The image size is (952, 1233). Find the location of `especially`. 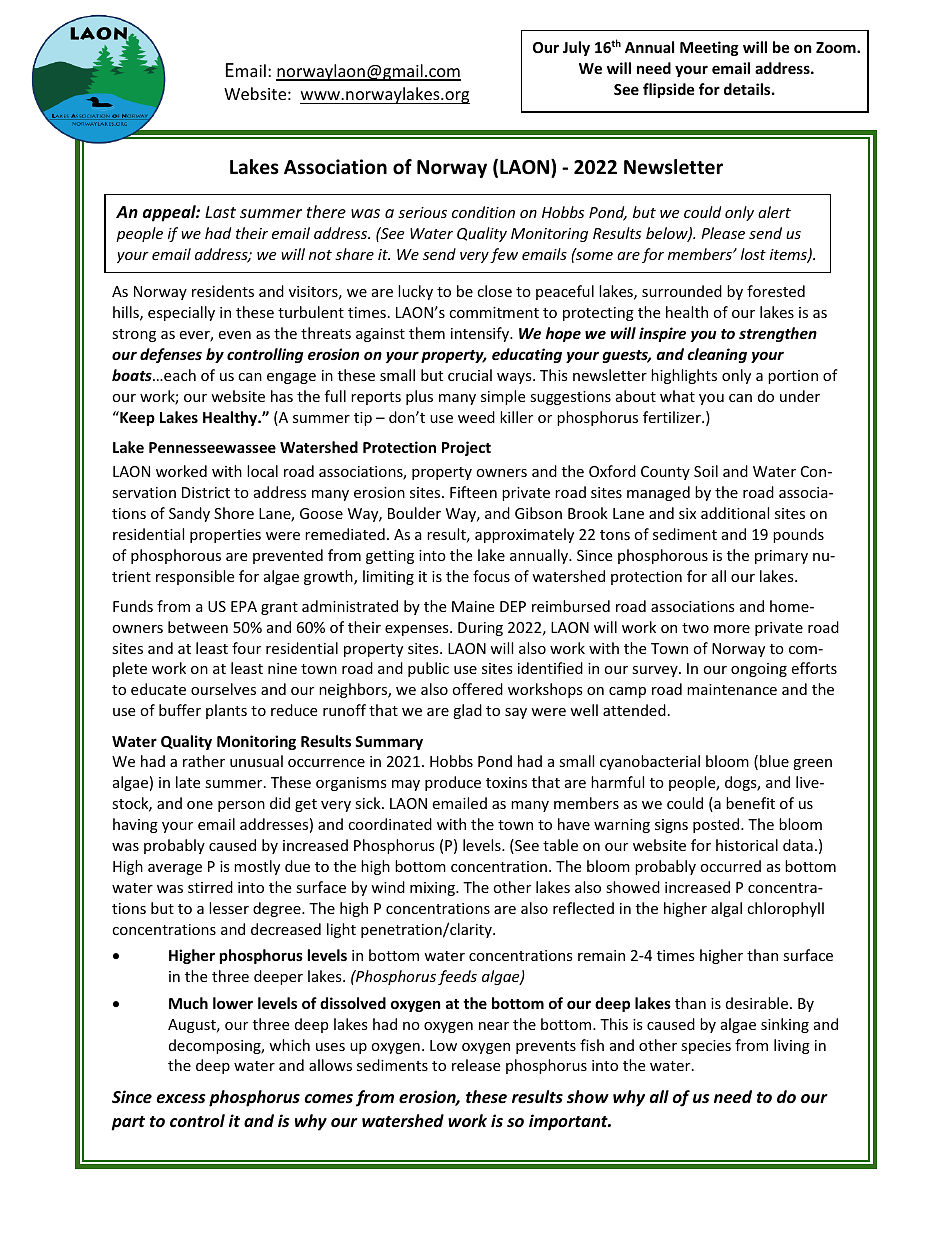

especially is located at coordinates (181, 313).
